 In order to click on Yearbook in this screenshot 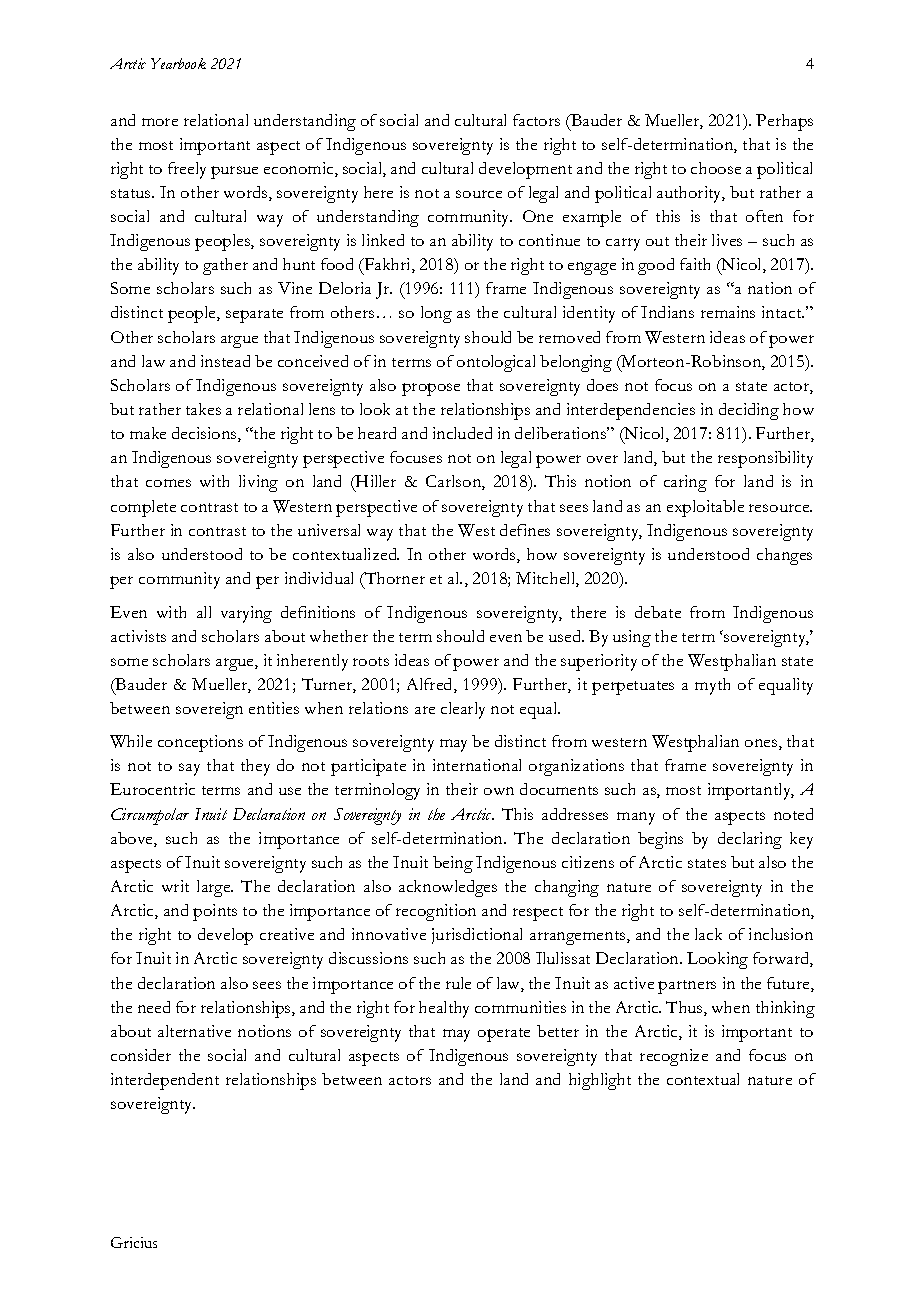, I will do `click(178, 63)`.
